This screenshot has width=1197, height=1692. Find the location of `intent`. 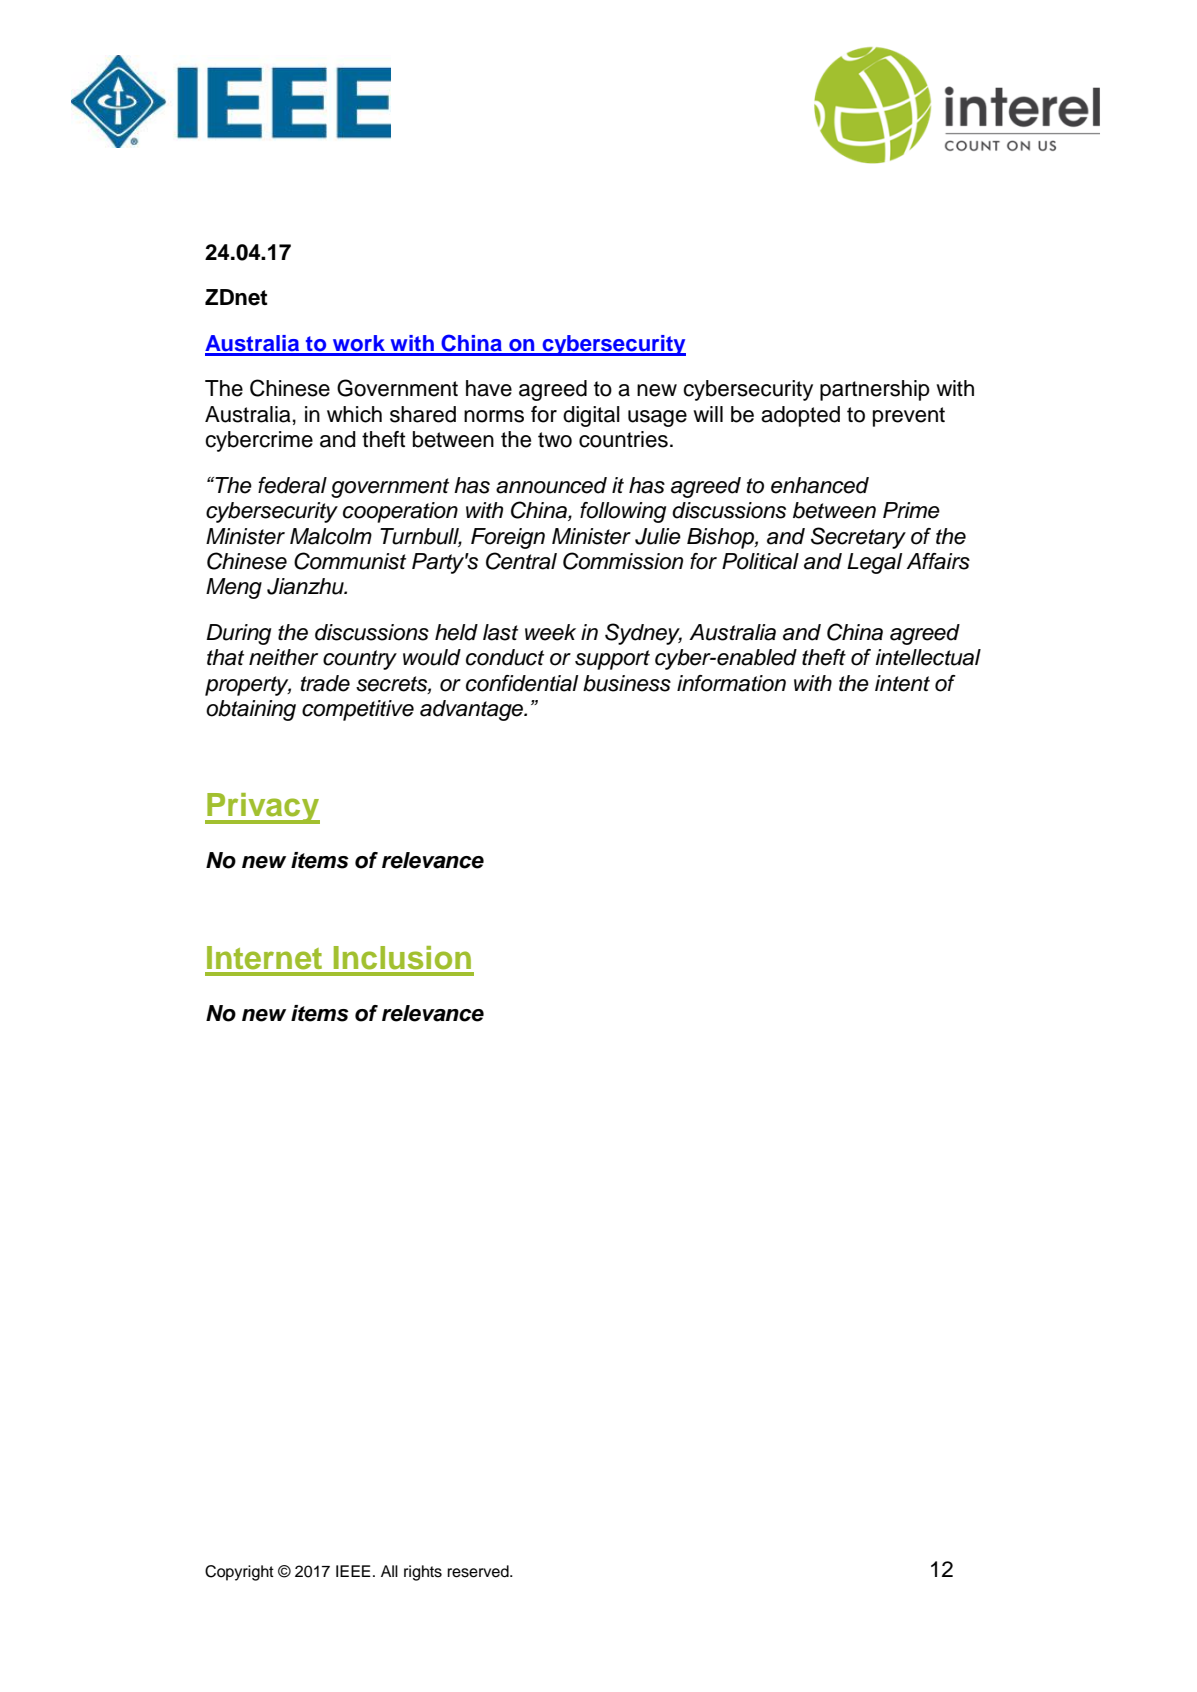

intent is located at coordinates (902, 683).
